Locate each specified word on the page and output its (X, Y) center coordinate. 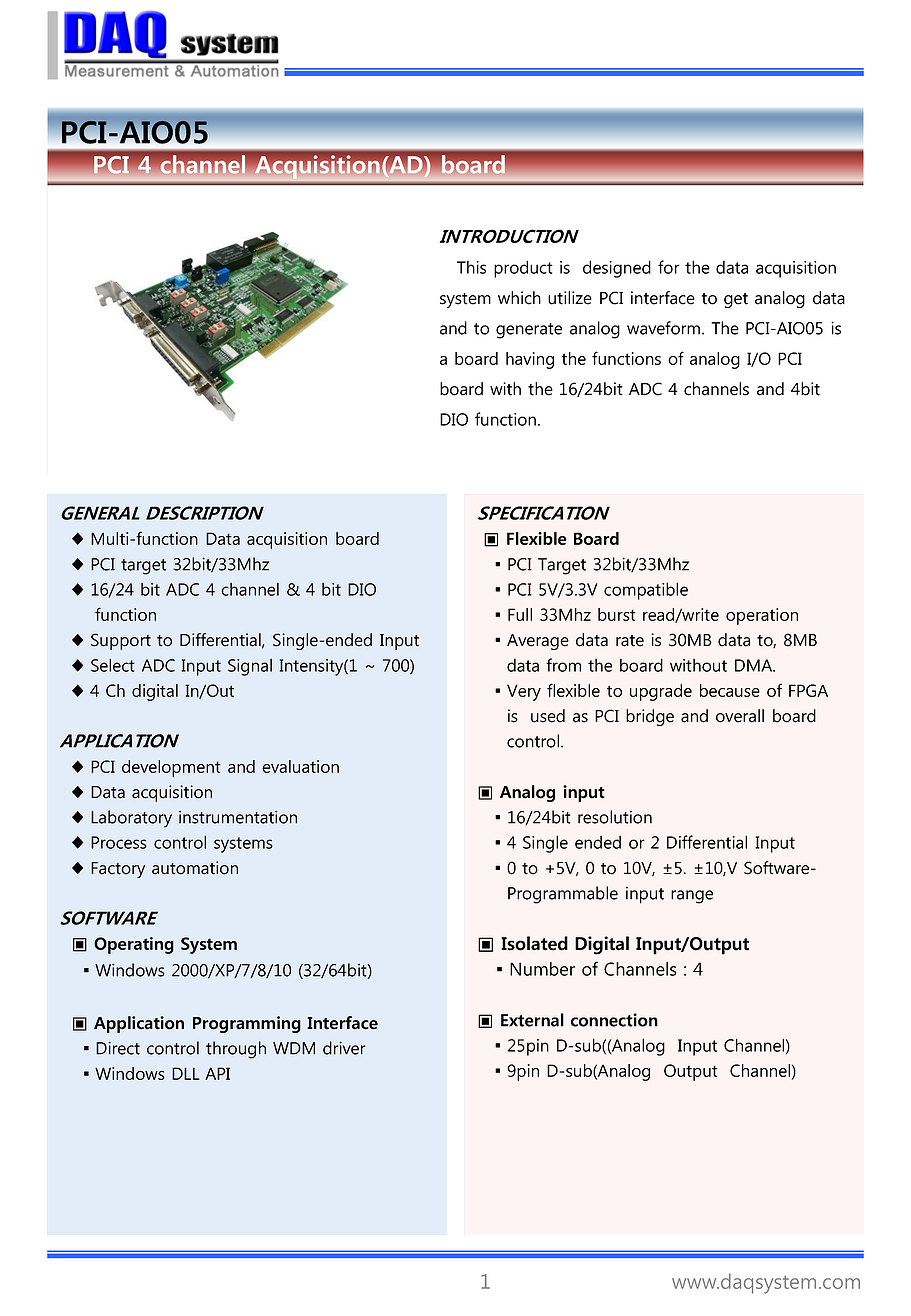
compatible (646, 591)
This (471, 267)
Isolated (534, 943)
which (519, 298)
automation (195, 868)
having (530, 360)
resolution (615, 817)
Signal (250, 667)
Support (121, 641)
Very (524, 692)
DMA (755, 665)
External (532, 1020)
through (236, 1050)
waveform (665, 328)
